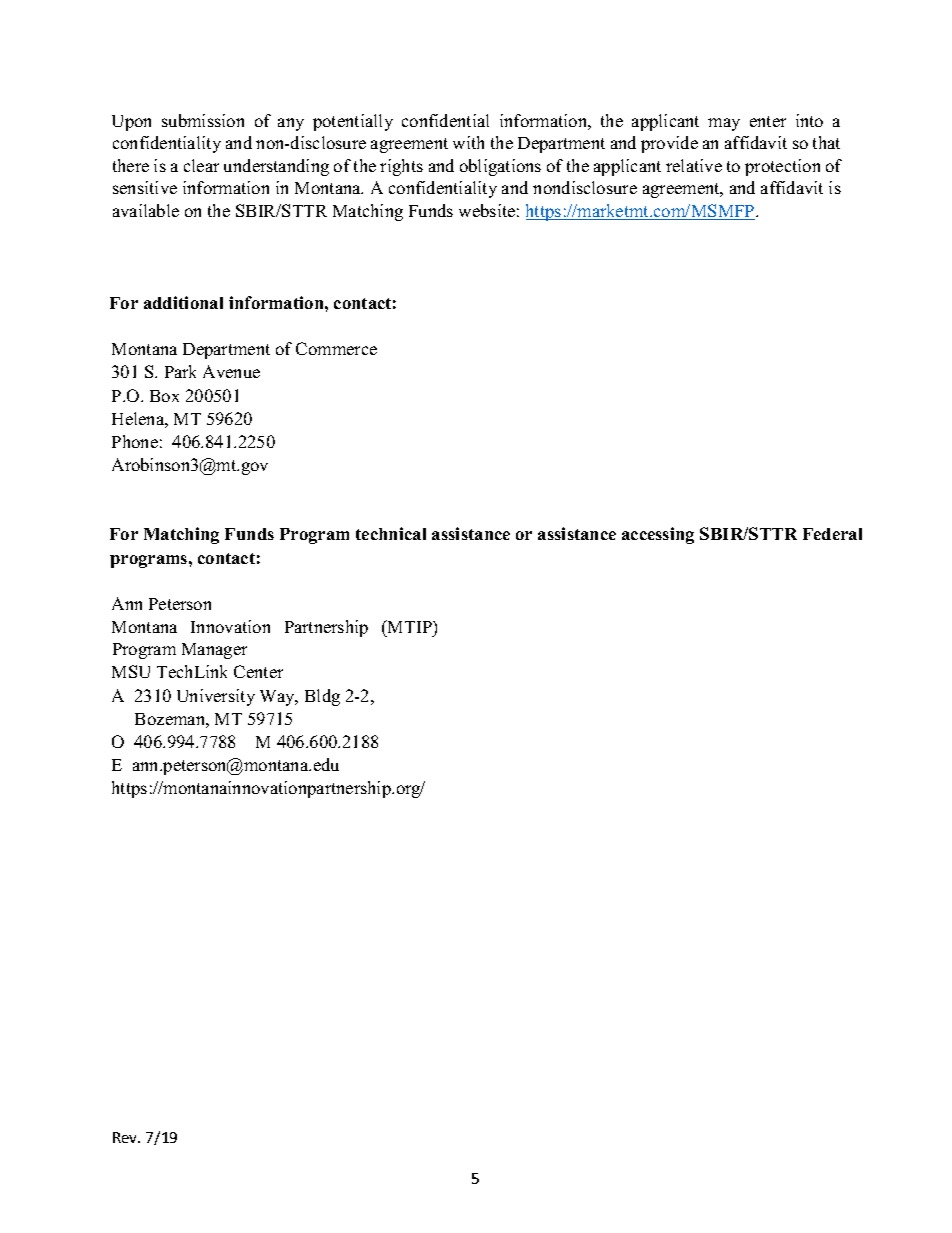 Image resolution: width=952 pixels, height=1233 pixels. What do you see at coordinates (391, 533) in the page?
I see `technical` at bounding box center [391, 533].
